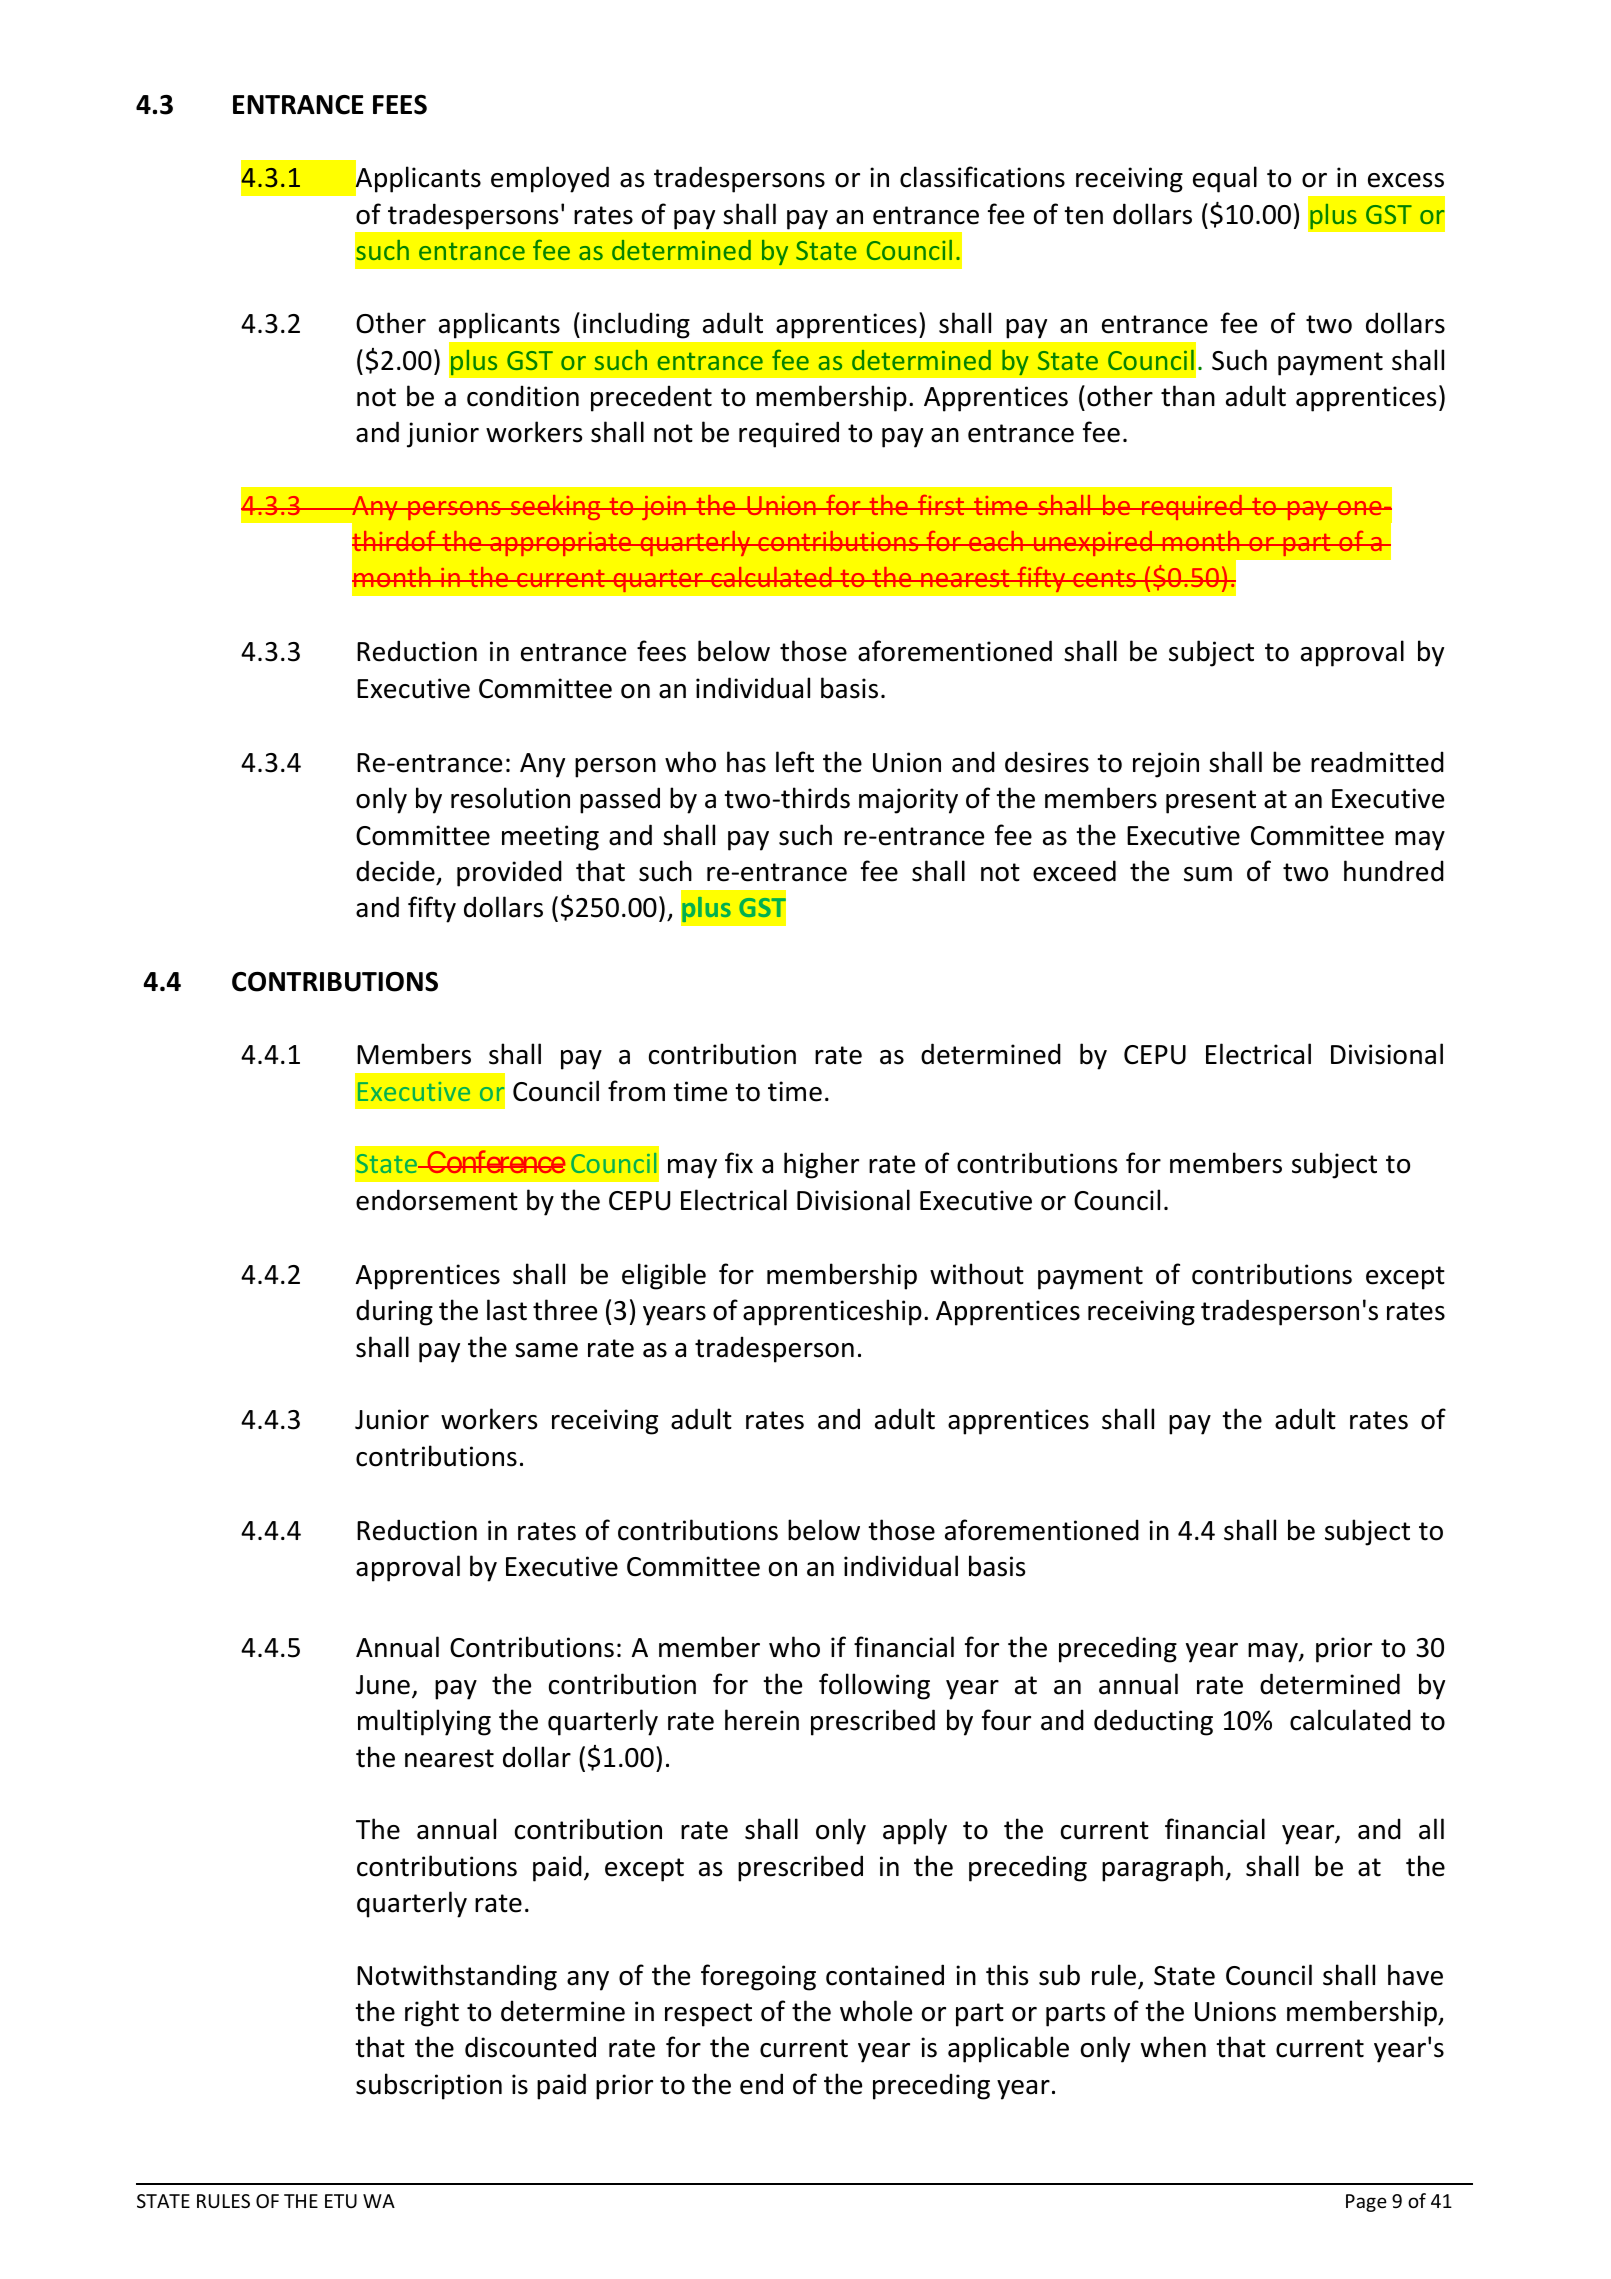 The width and height of the screenshot is (1611, 2279). I want to click on equal, so click(1225, 179).
